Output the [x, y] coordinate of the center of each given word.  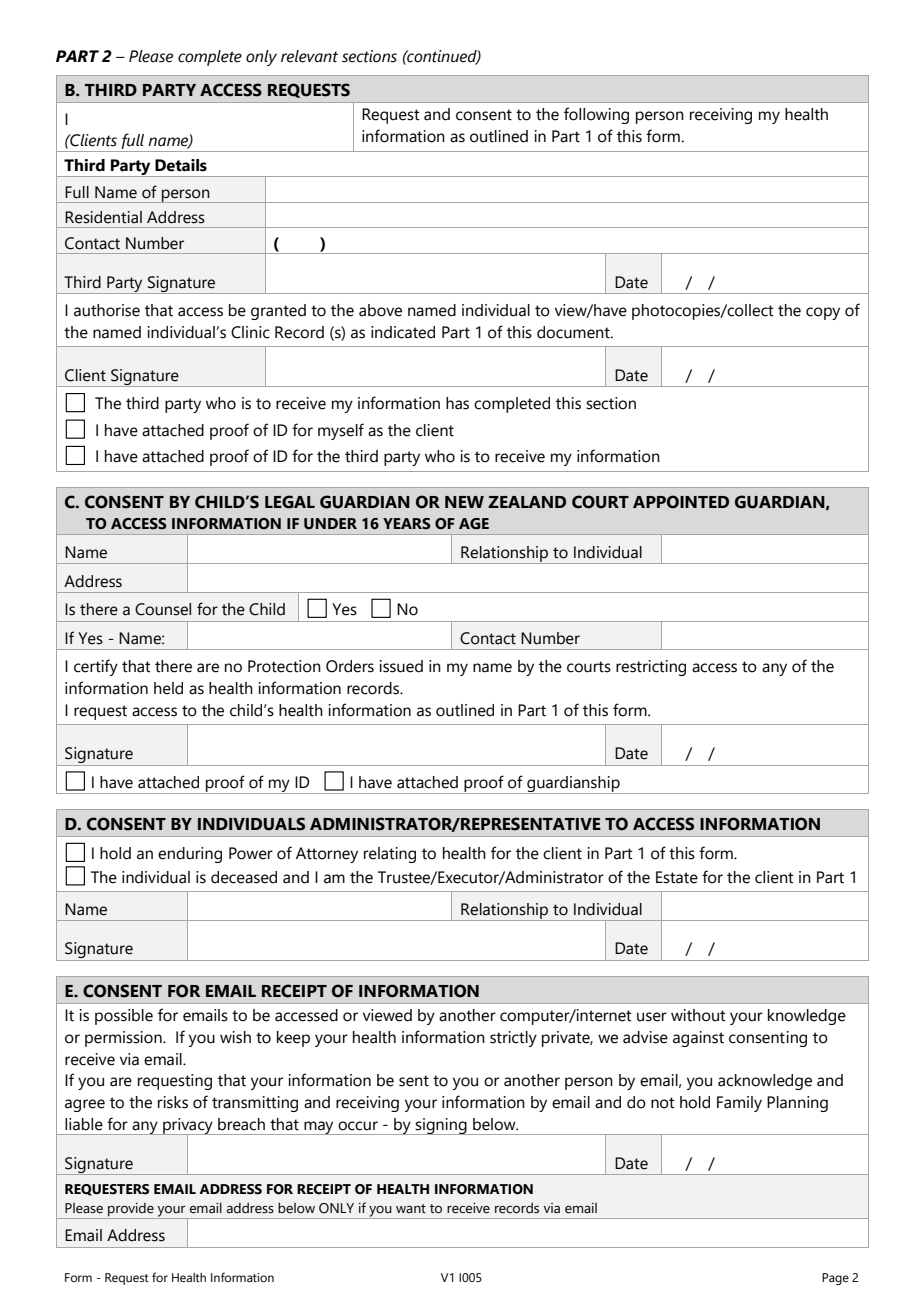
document [574, 332]
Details [181, 165]
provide [131, 1210]
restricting [651, 668]
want [411, 1209]
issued [401, 666]
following [596, 115]
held [168, 688]
